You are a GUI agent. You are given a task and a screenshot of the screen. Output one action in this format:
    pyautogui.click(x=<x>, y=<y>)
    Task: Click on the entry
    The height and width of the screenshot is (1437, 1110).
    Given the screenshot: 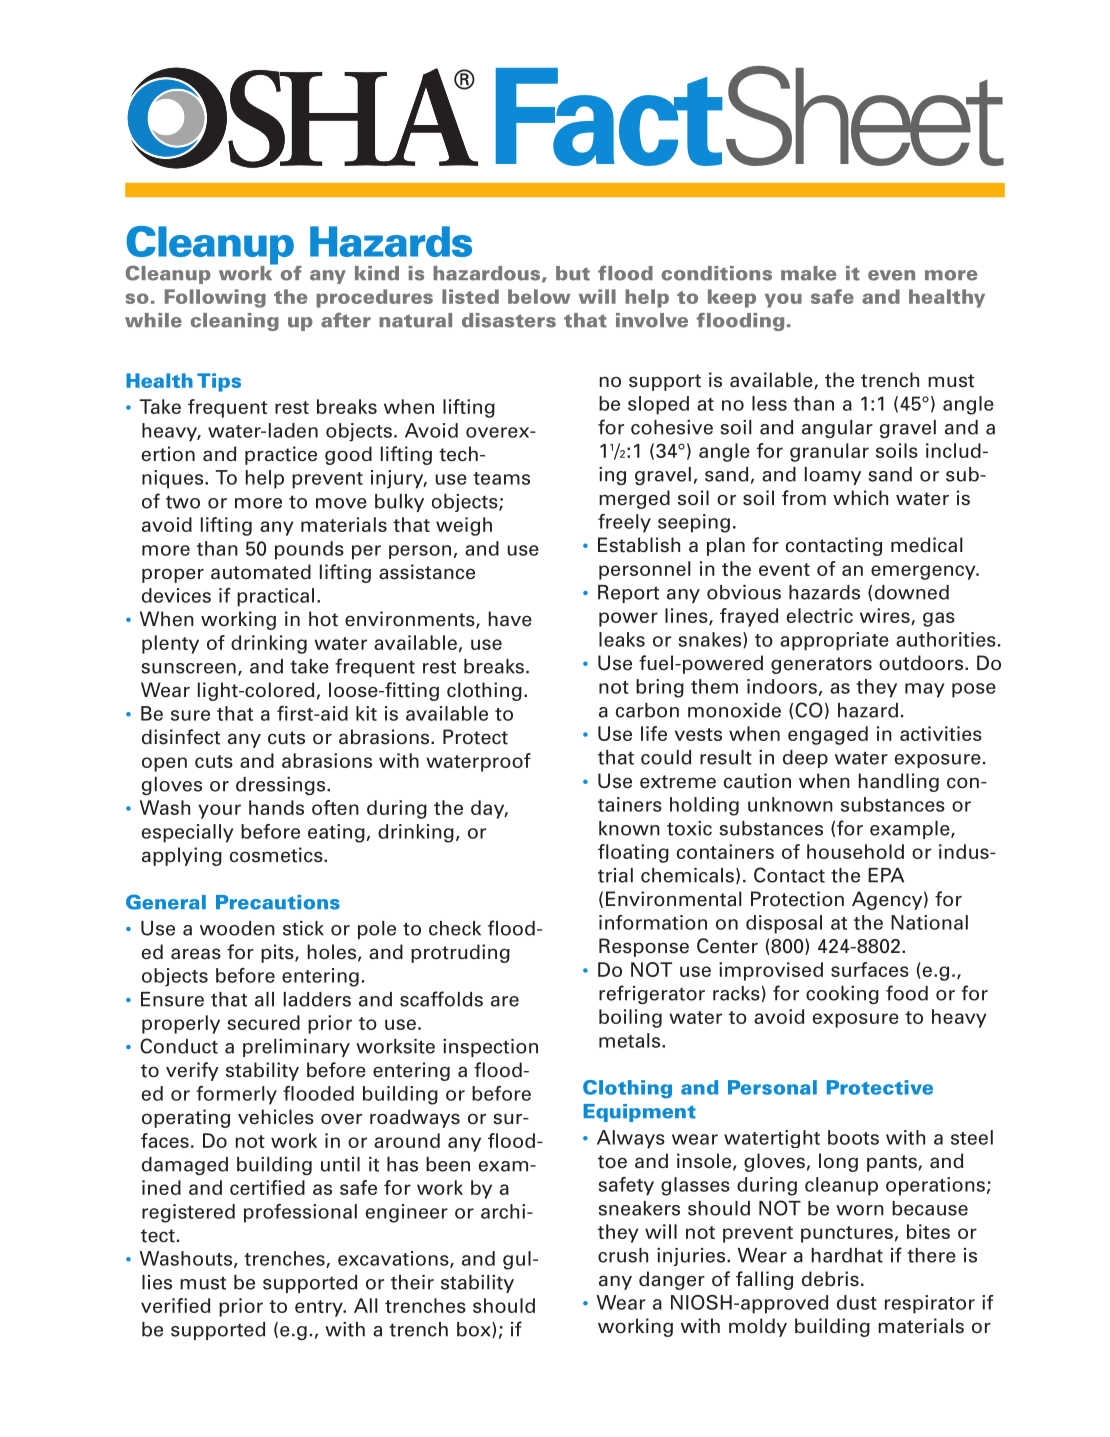 What is the action you would take?
    pyautogui.click(x=320, y=1308)
